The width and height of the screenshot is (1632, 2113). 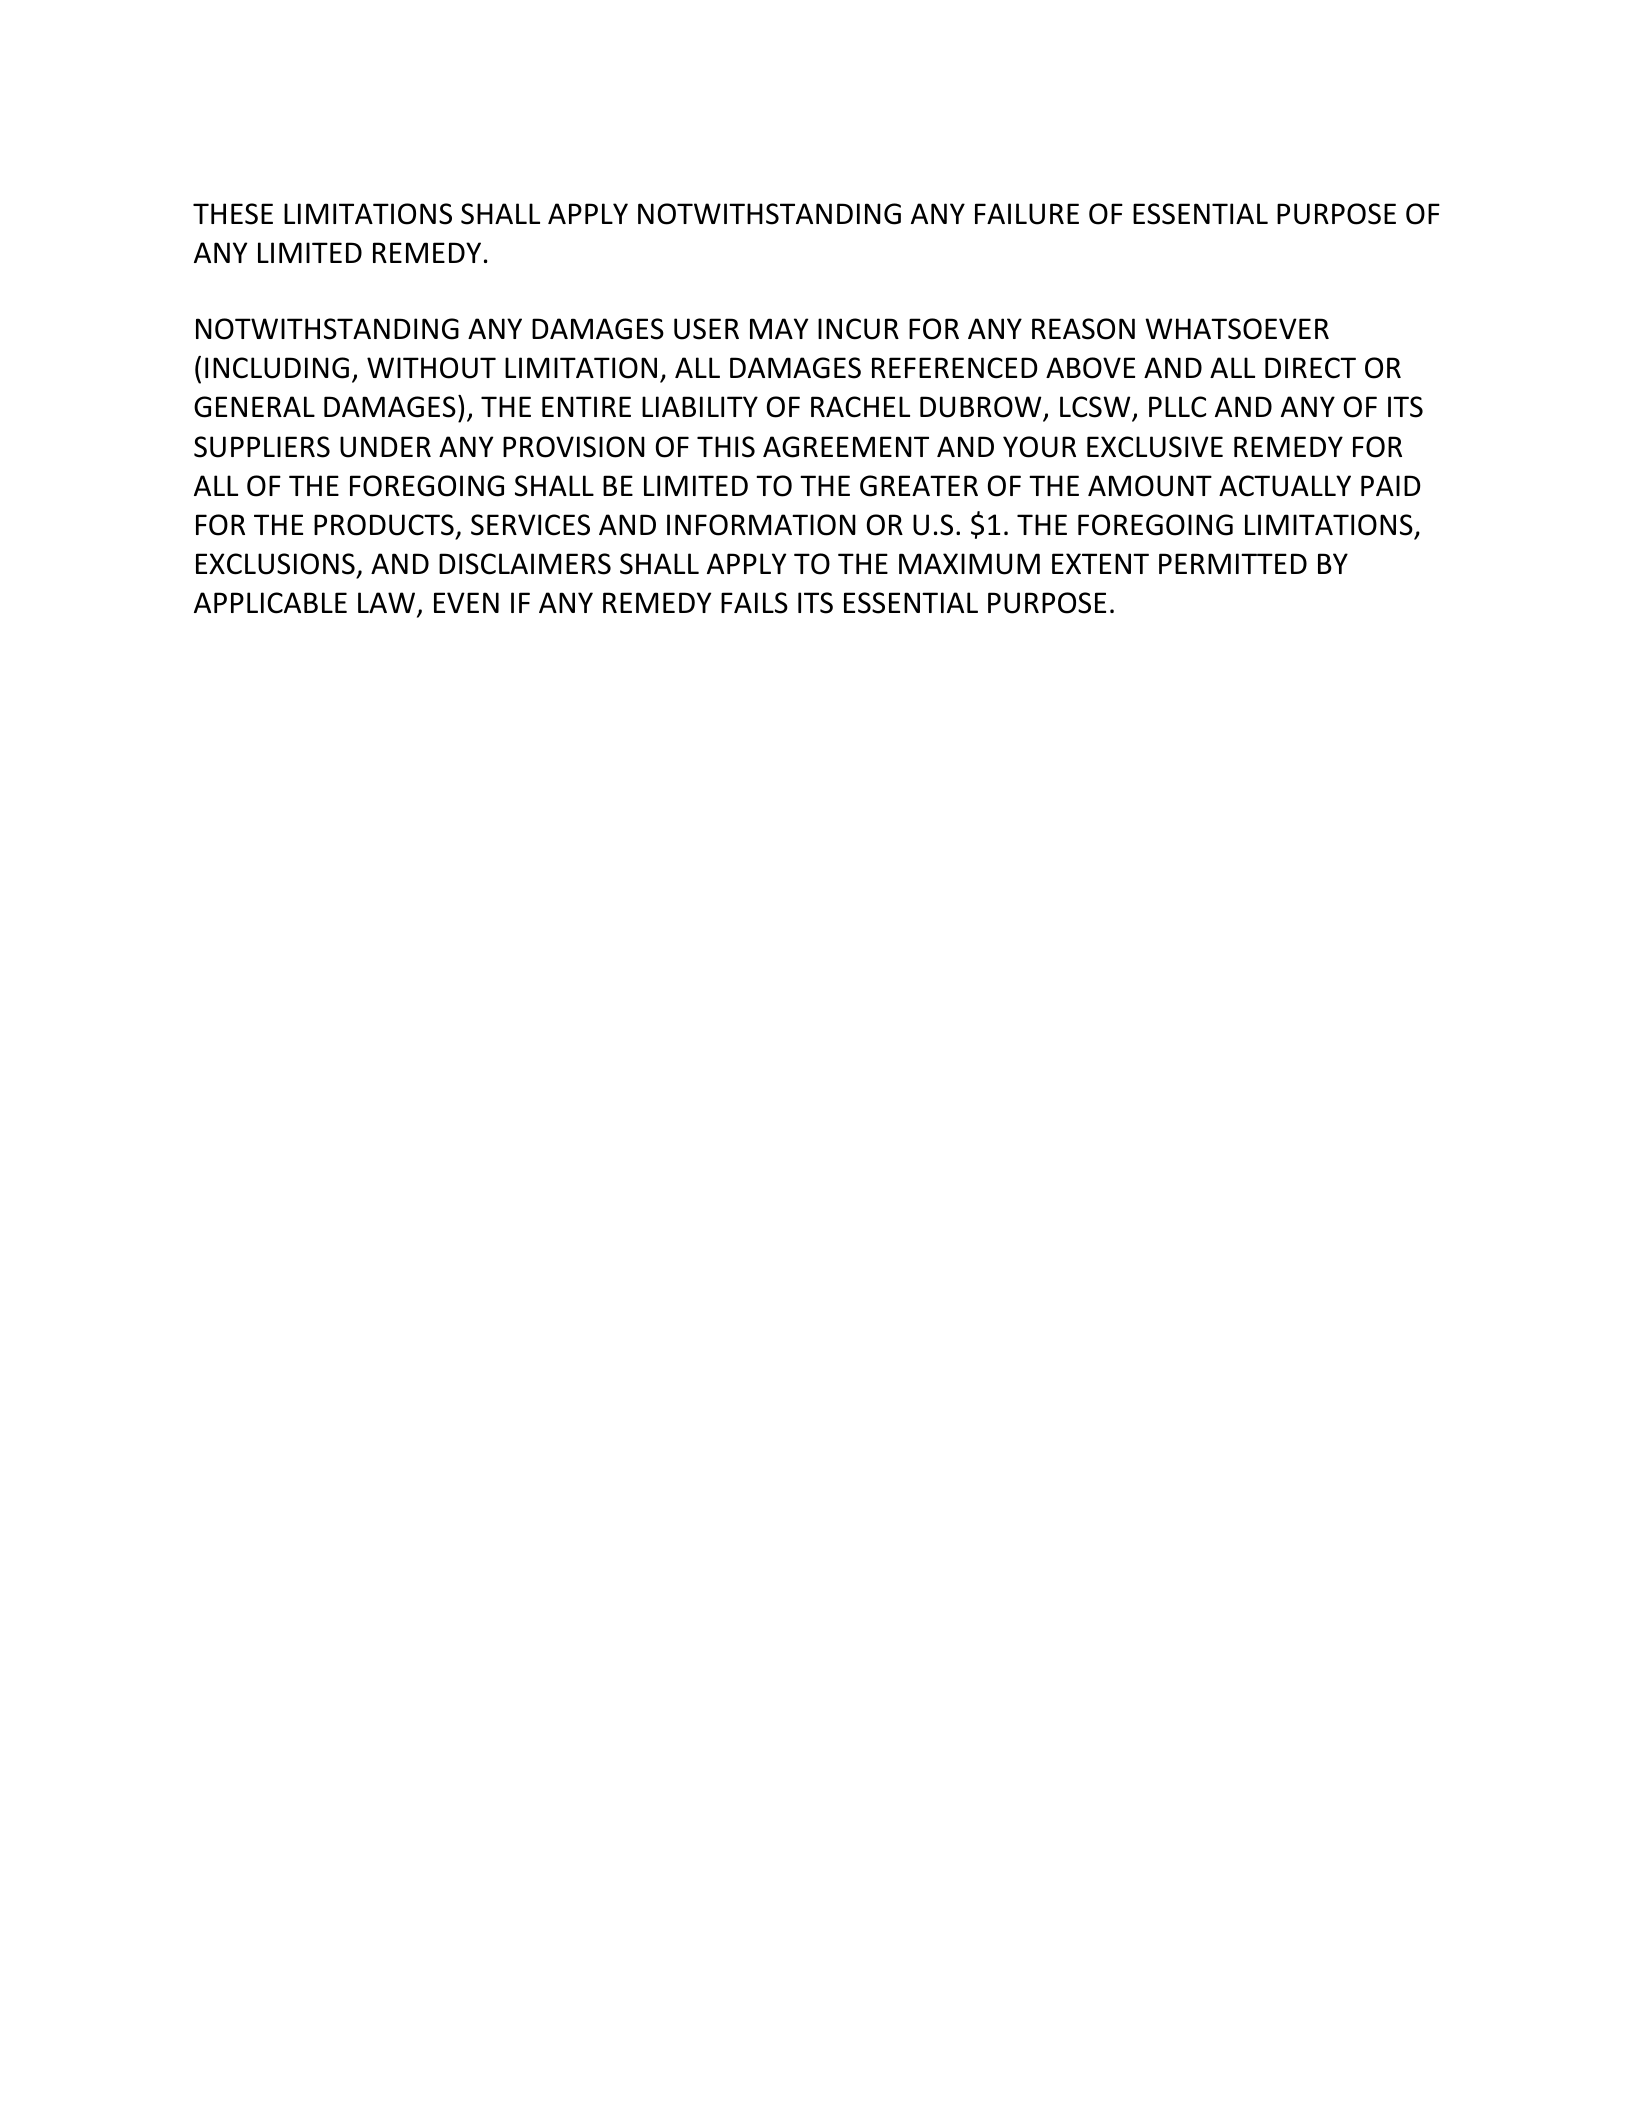 What do you see at coordinates (1310, 368) in the screenshot?
I see `DIRECT` at bounding box center [1310, 368].
